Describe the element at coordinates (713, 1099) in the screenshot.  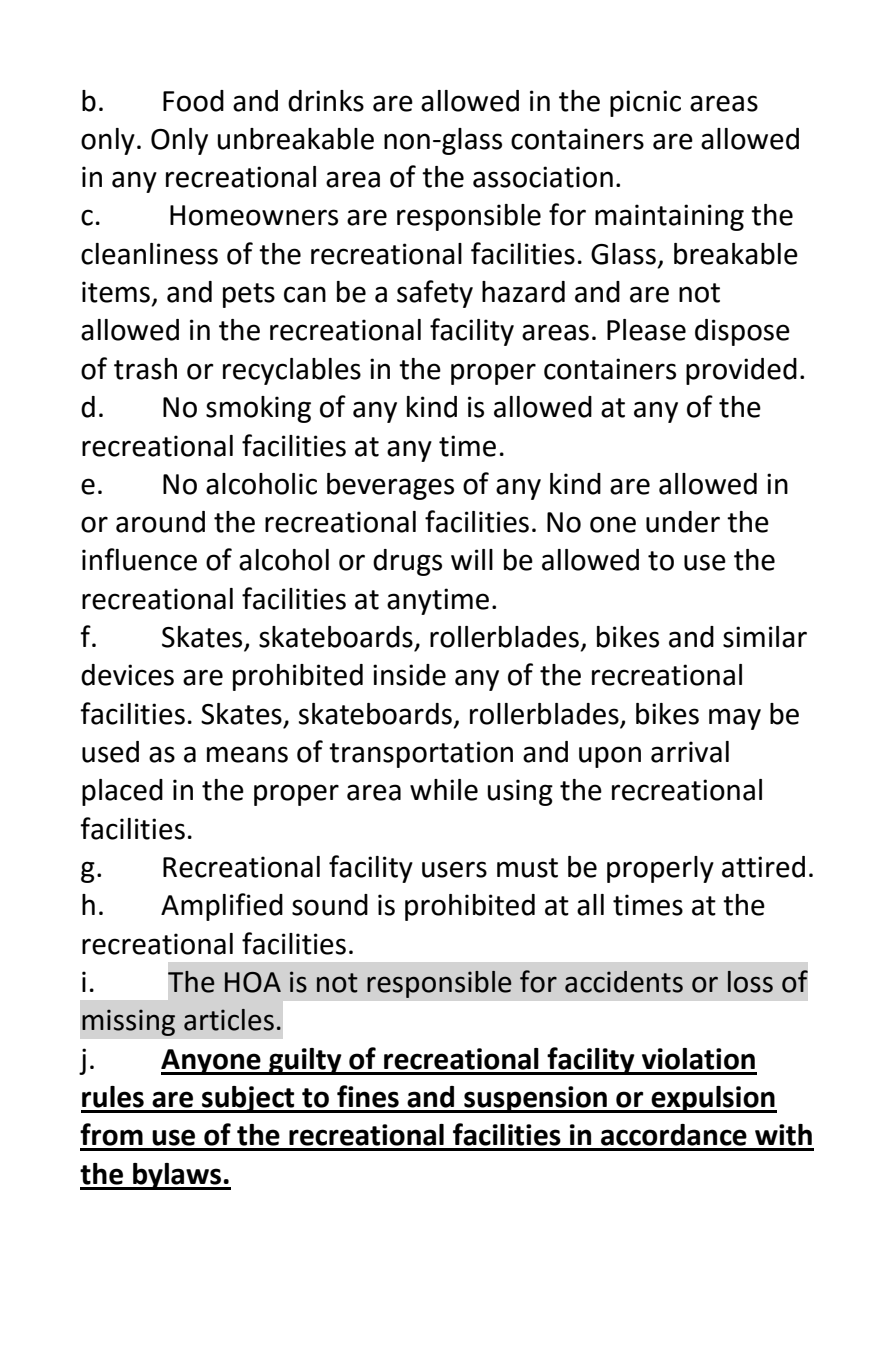
I see `expulsion` at that location.
